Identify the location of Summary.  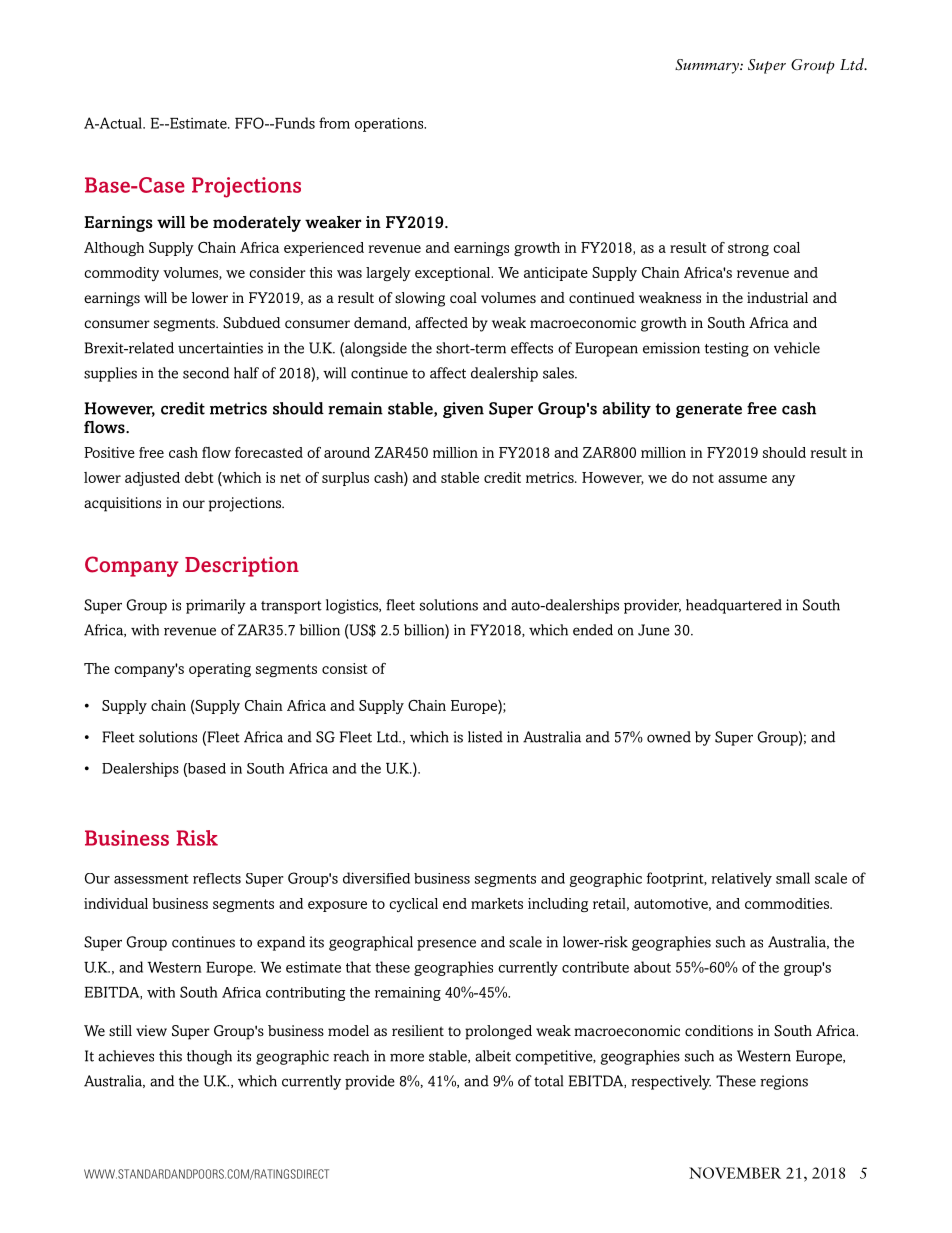
(708, 66).
